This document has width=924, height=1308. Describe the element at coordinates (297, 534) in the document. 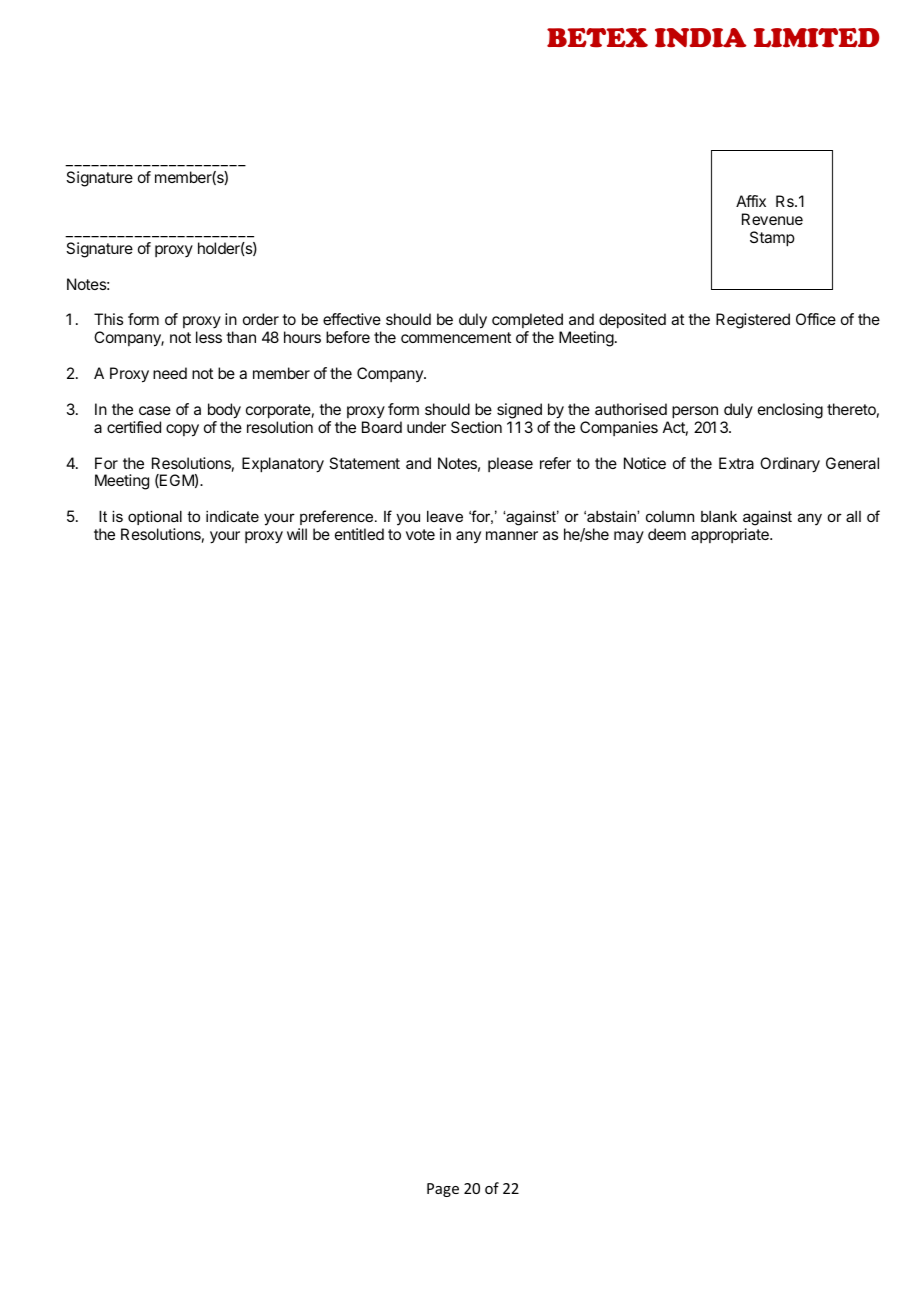

I see `will` at that location.
